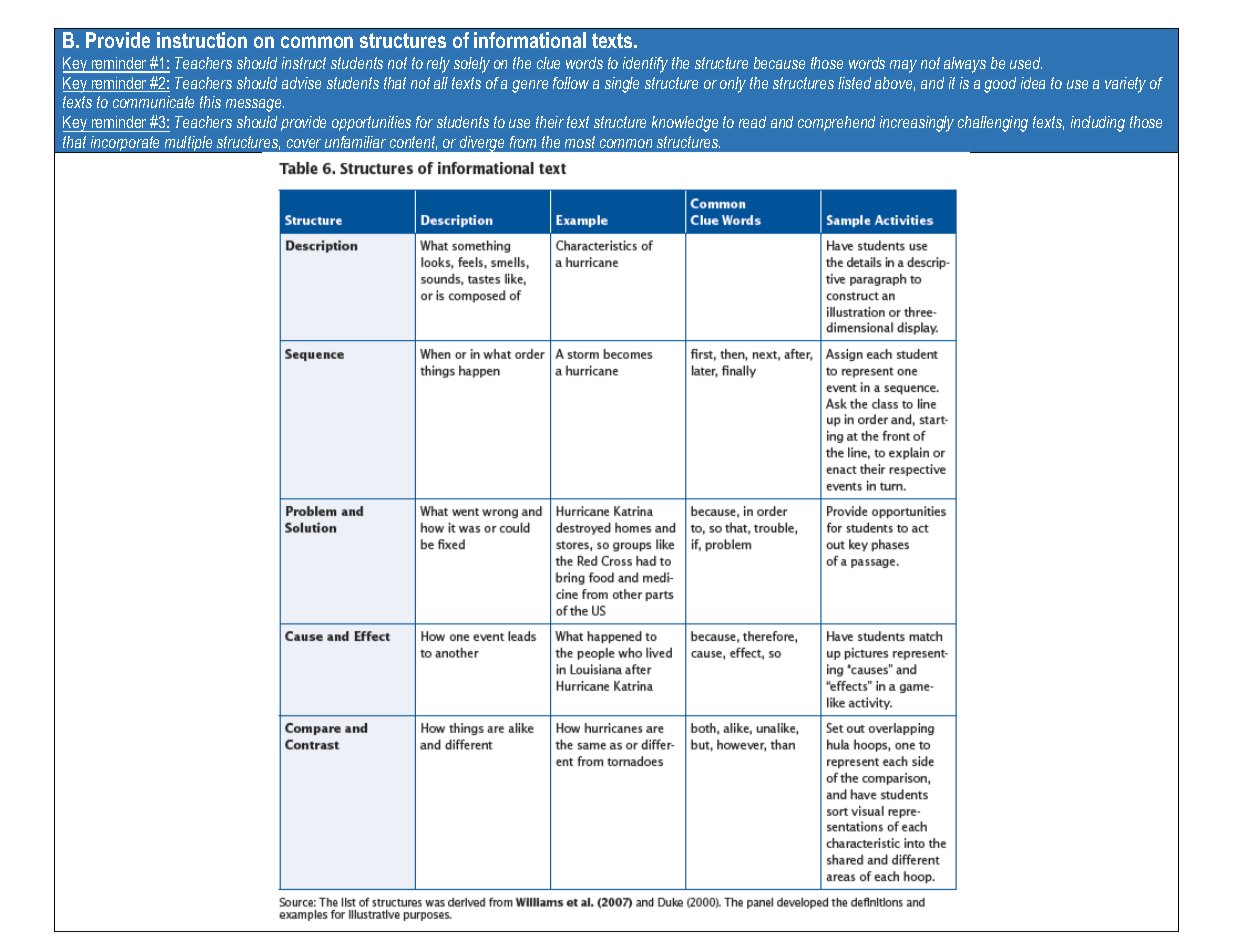 The image size is (1233, 952). I want to click on advise, so click(301, 83).
